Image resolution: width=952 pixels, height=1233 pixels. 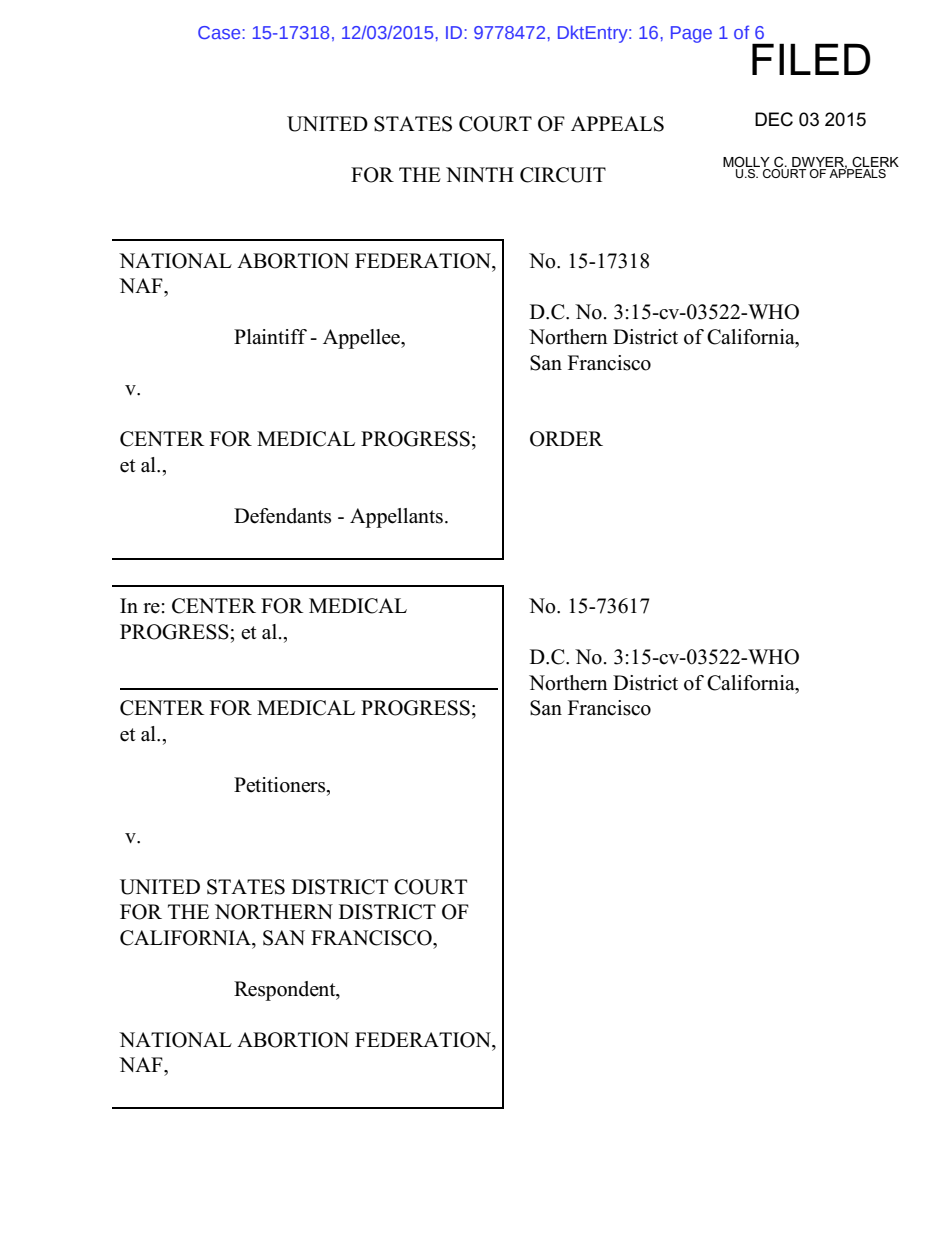 I want to click on CIRCUIT, so click(x=563, y=175).
